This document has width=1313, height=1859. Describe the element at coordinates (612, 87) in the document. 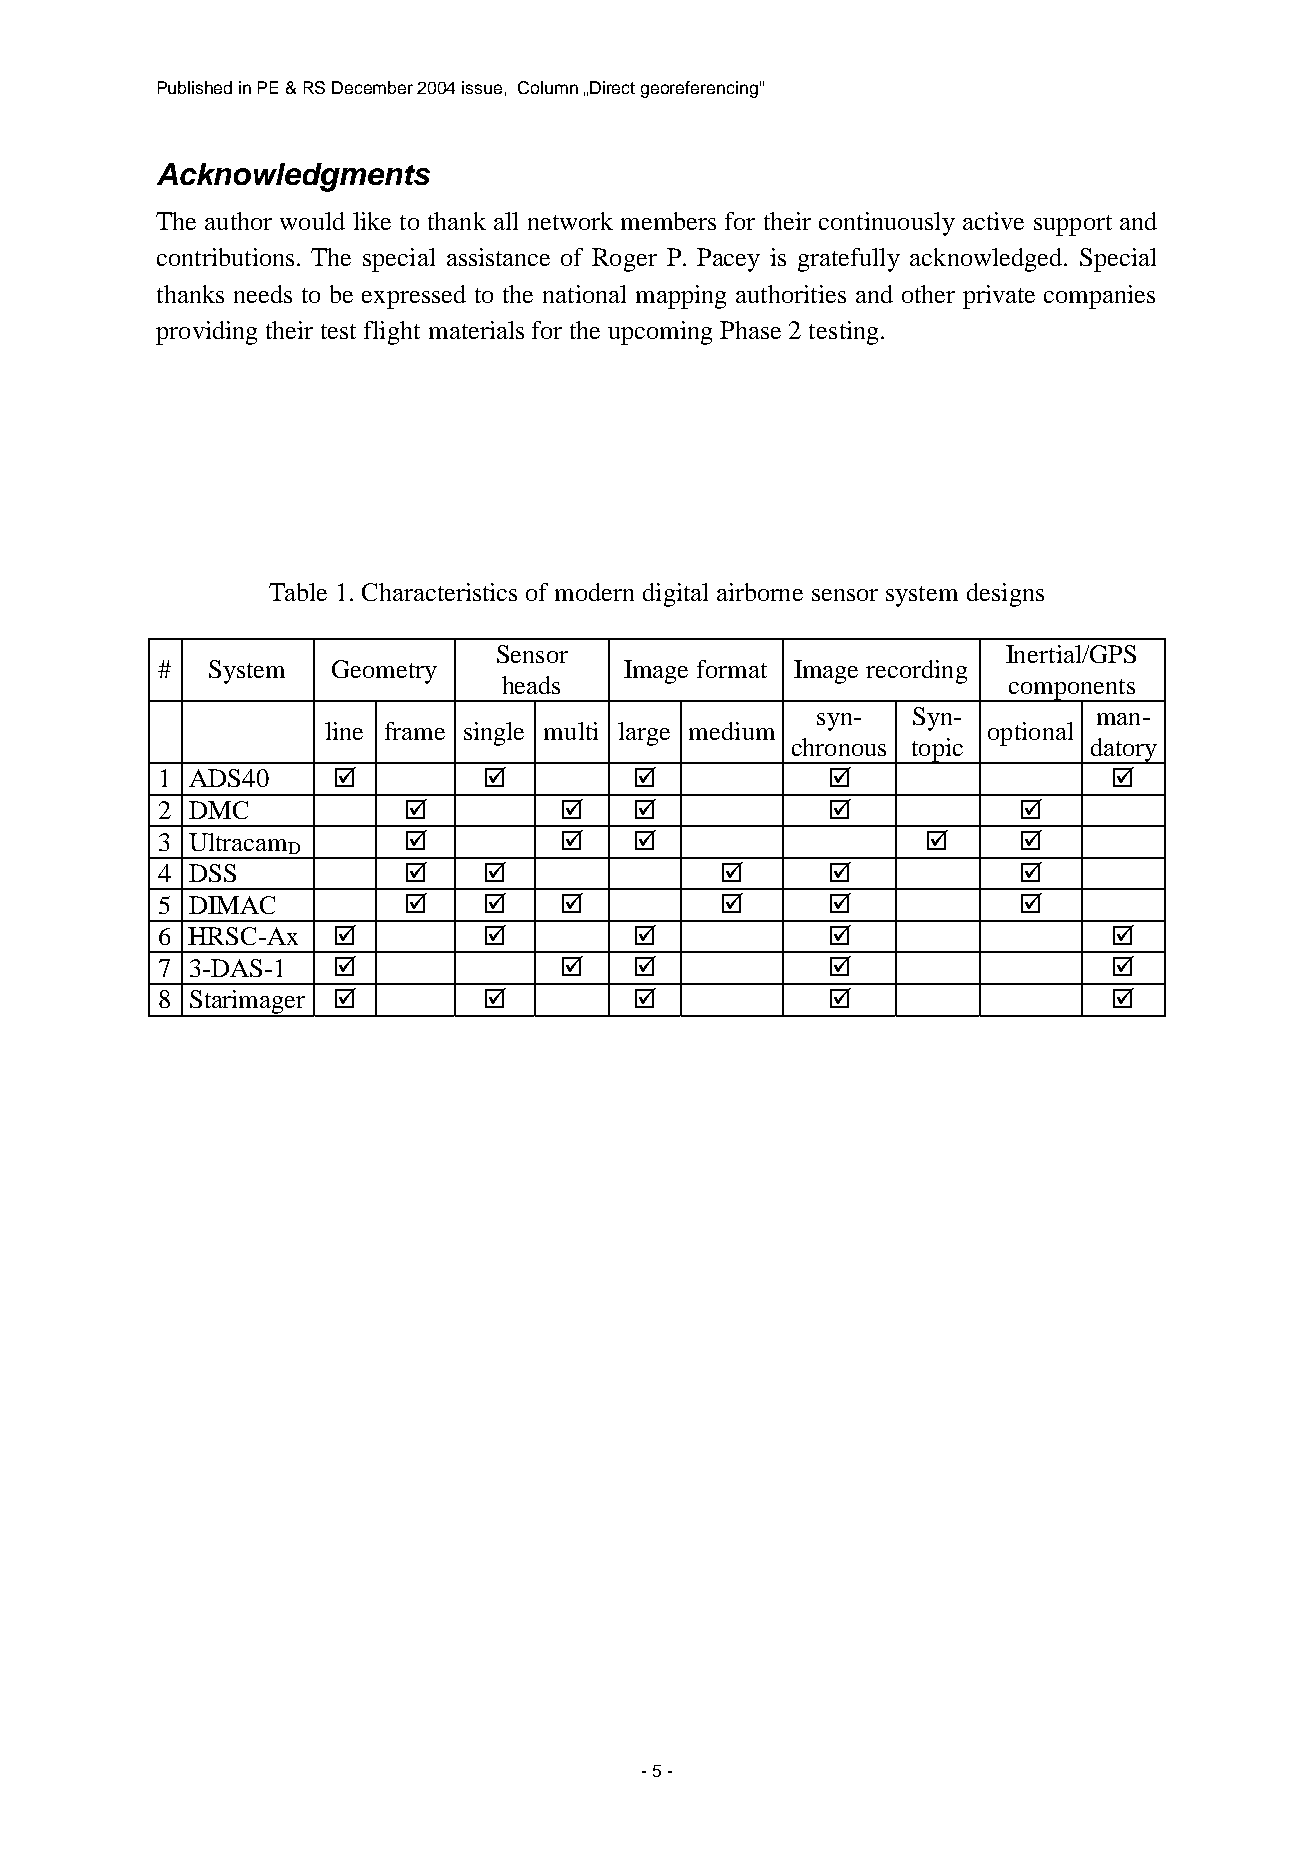

I see `Direct` at that location.
